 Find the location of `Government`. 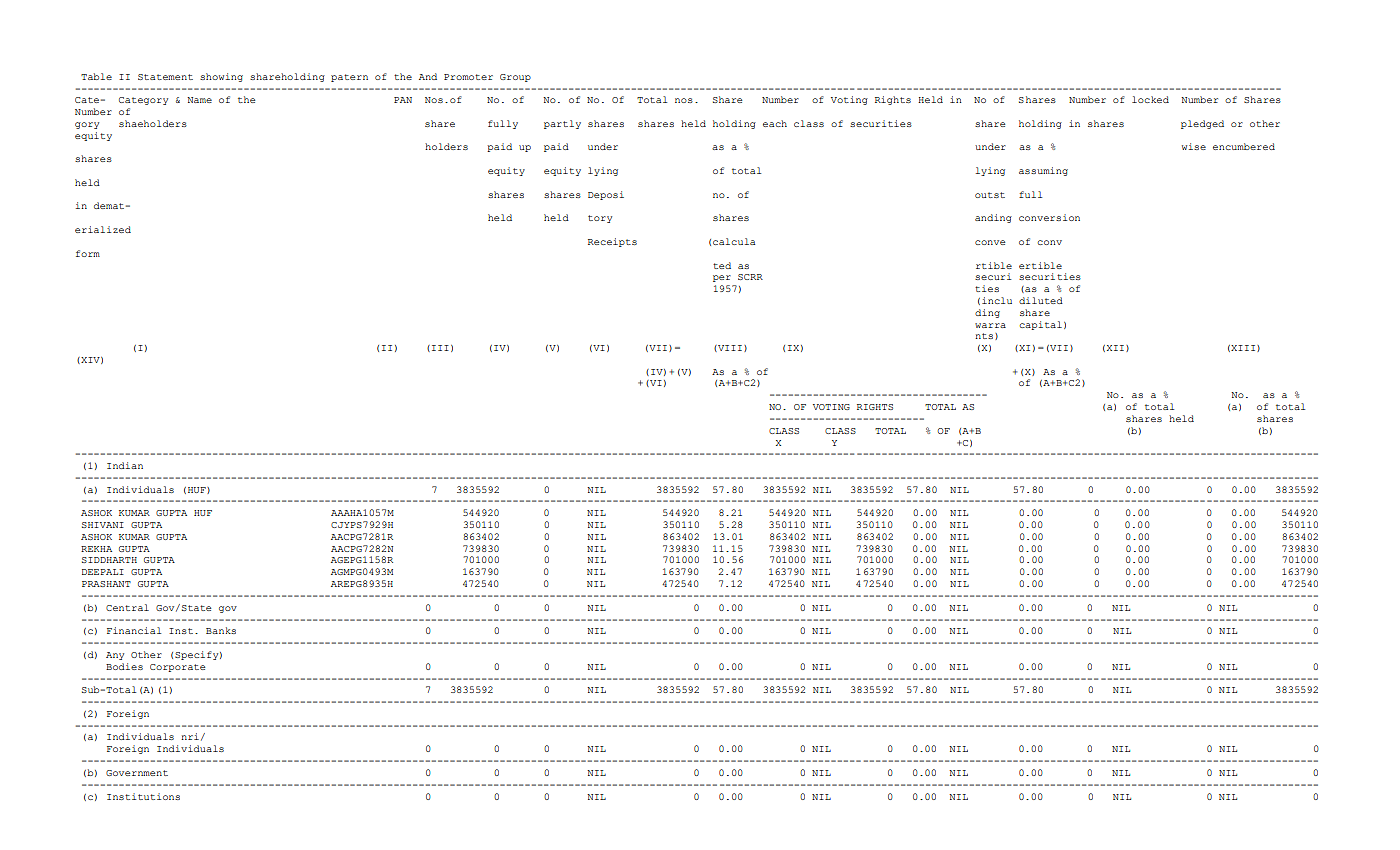

Government is located at coordinates (137, 773).
